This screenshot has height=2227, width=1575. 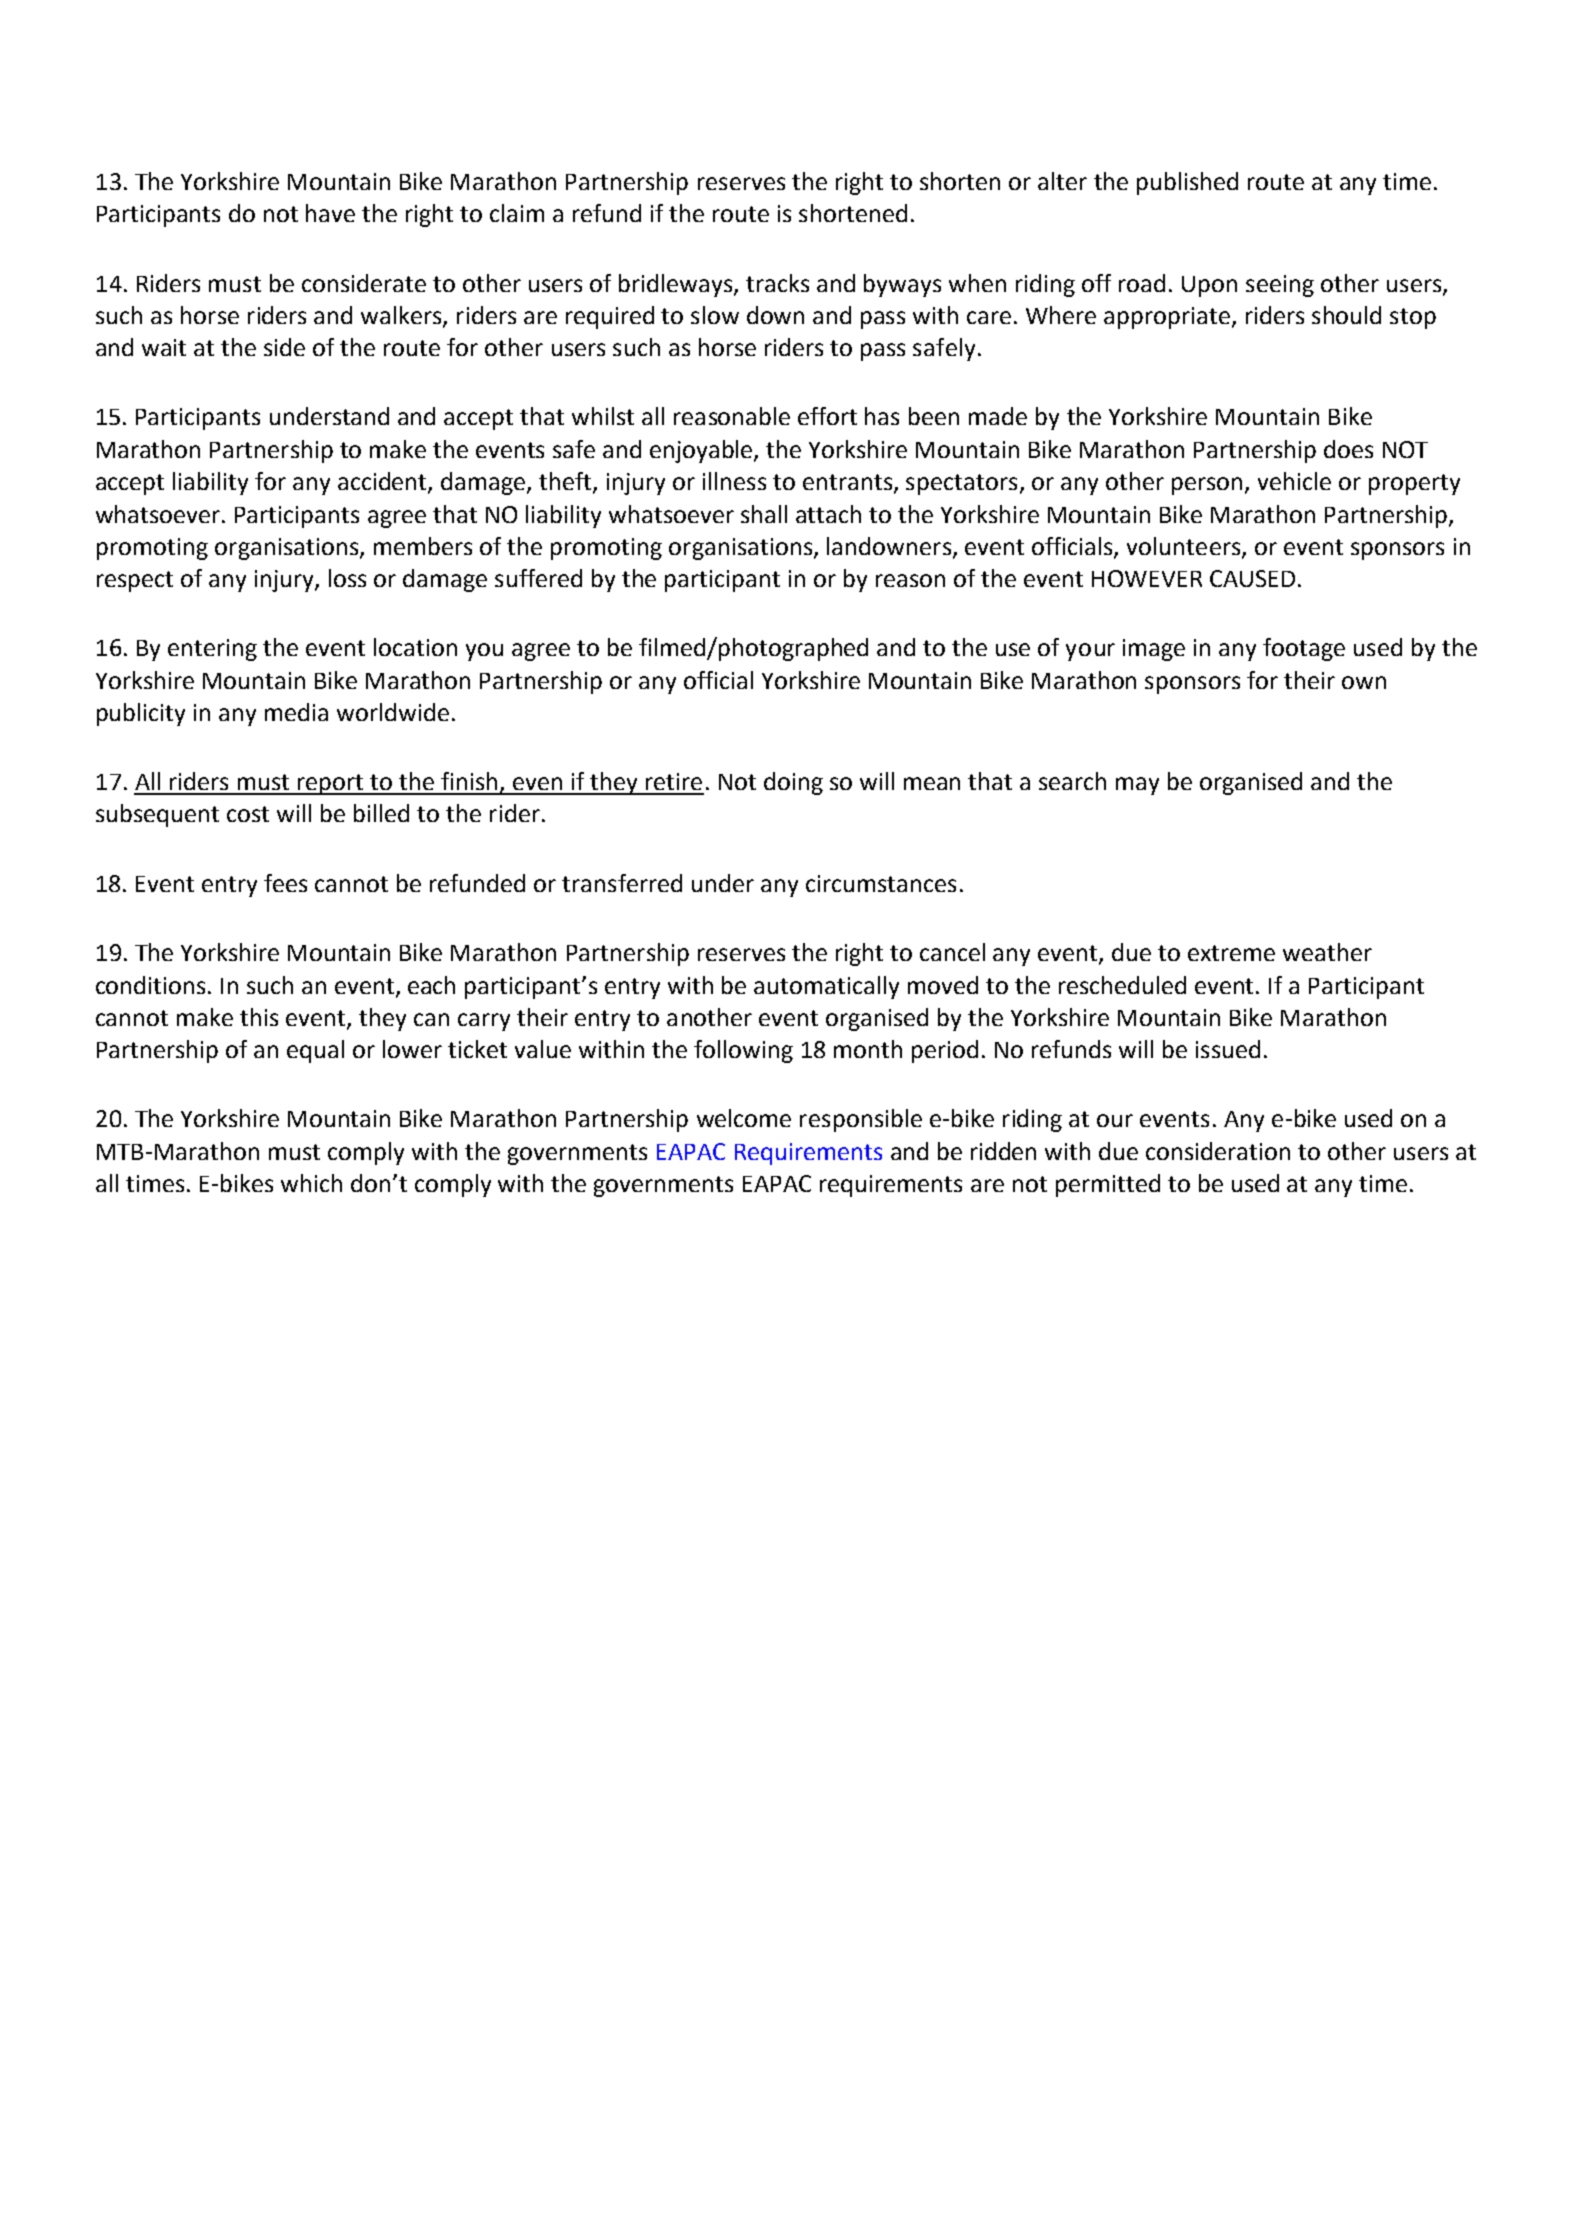 What do you see at coordinates (1187, 183) in the screenshot?
I see `published` at bounding box center [1187, 183].
